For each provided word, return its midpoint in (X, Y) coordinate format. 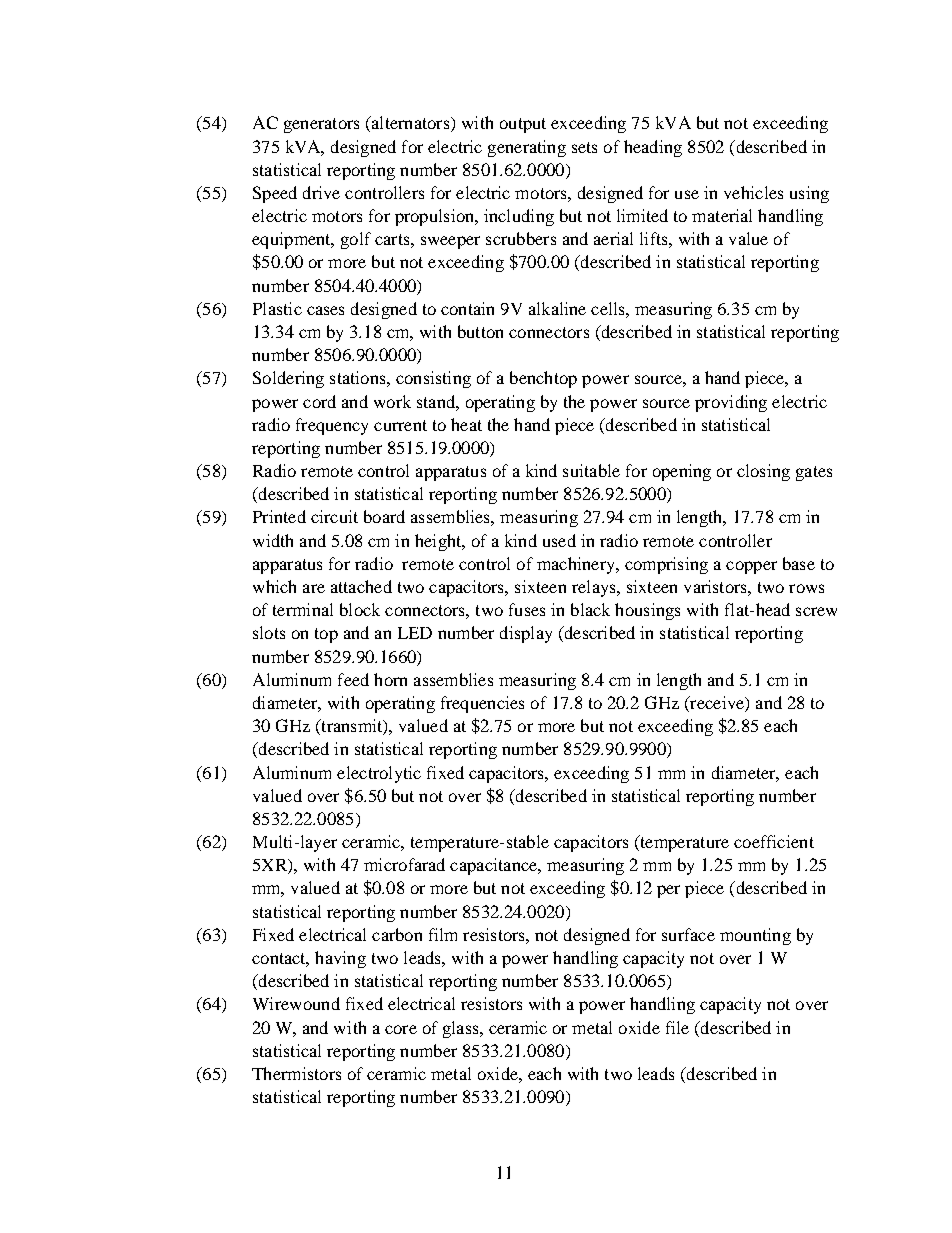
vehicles (753, 192)
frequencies (482, 704)
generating (527, 148)
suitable (591, 470)
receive (717, 704)
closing (763, 472)
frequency (332, 426)
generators (321, 125)
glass (462, 1029)
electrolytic (379, 774)
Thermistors (296, 1073)
